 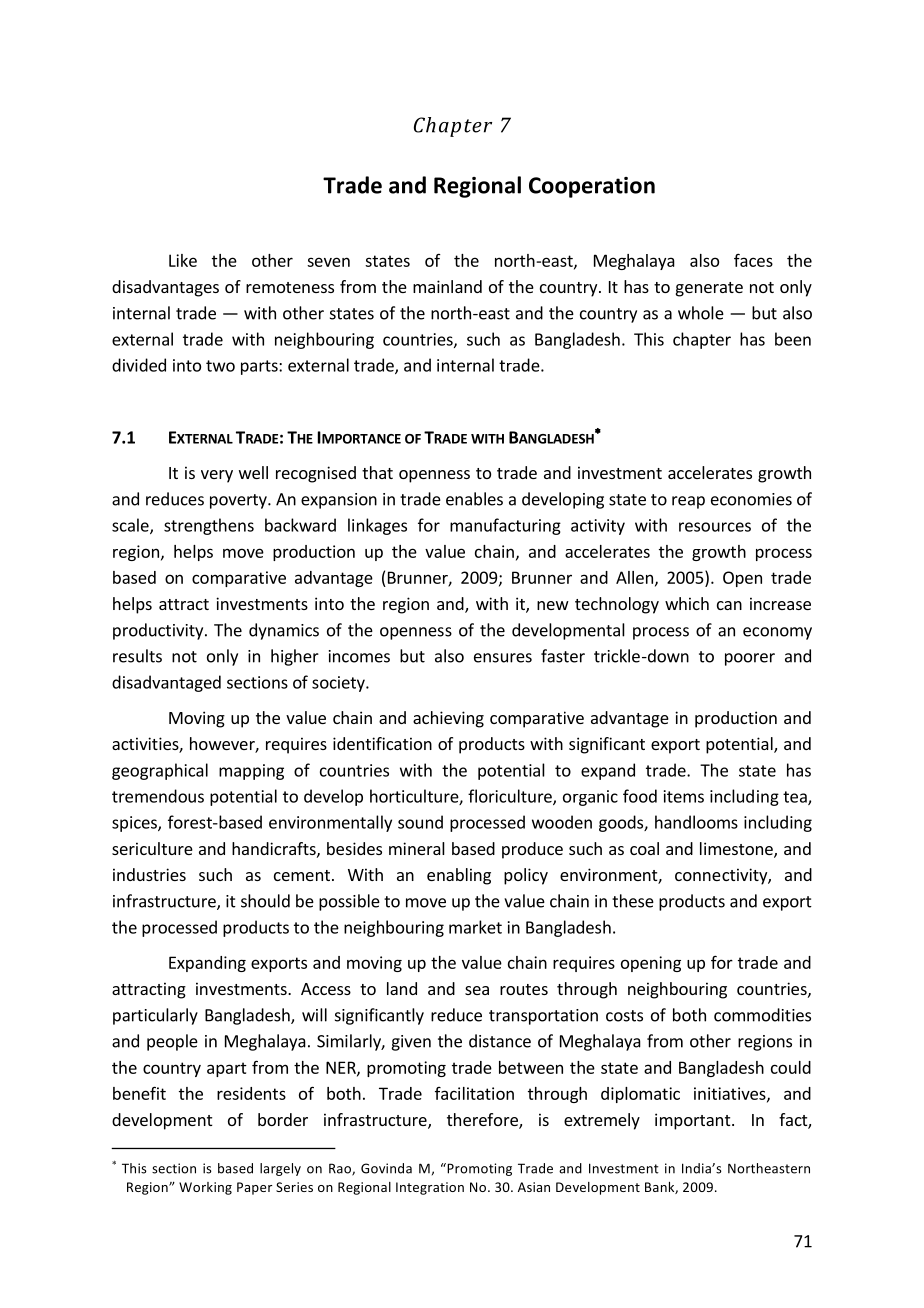 What do you see at coordinates (694, 1121) in the screenshot?
I see `important` at bounding box center [694, 1121].
